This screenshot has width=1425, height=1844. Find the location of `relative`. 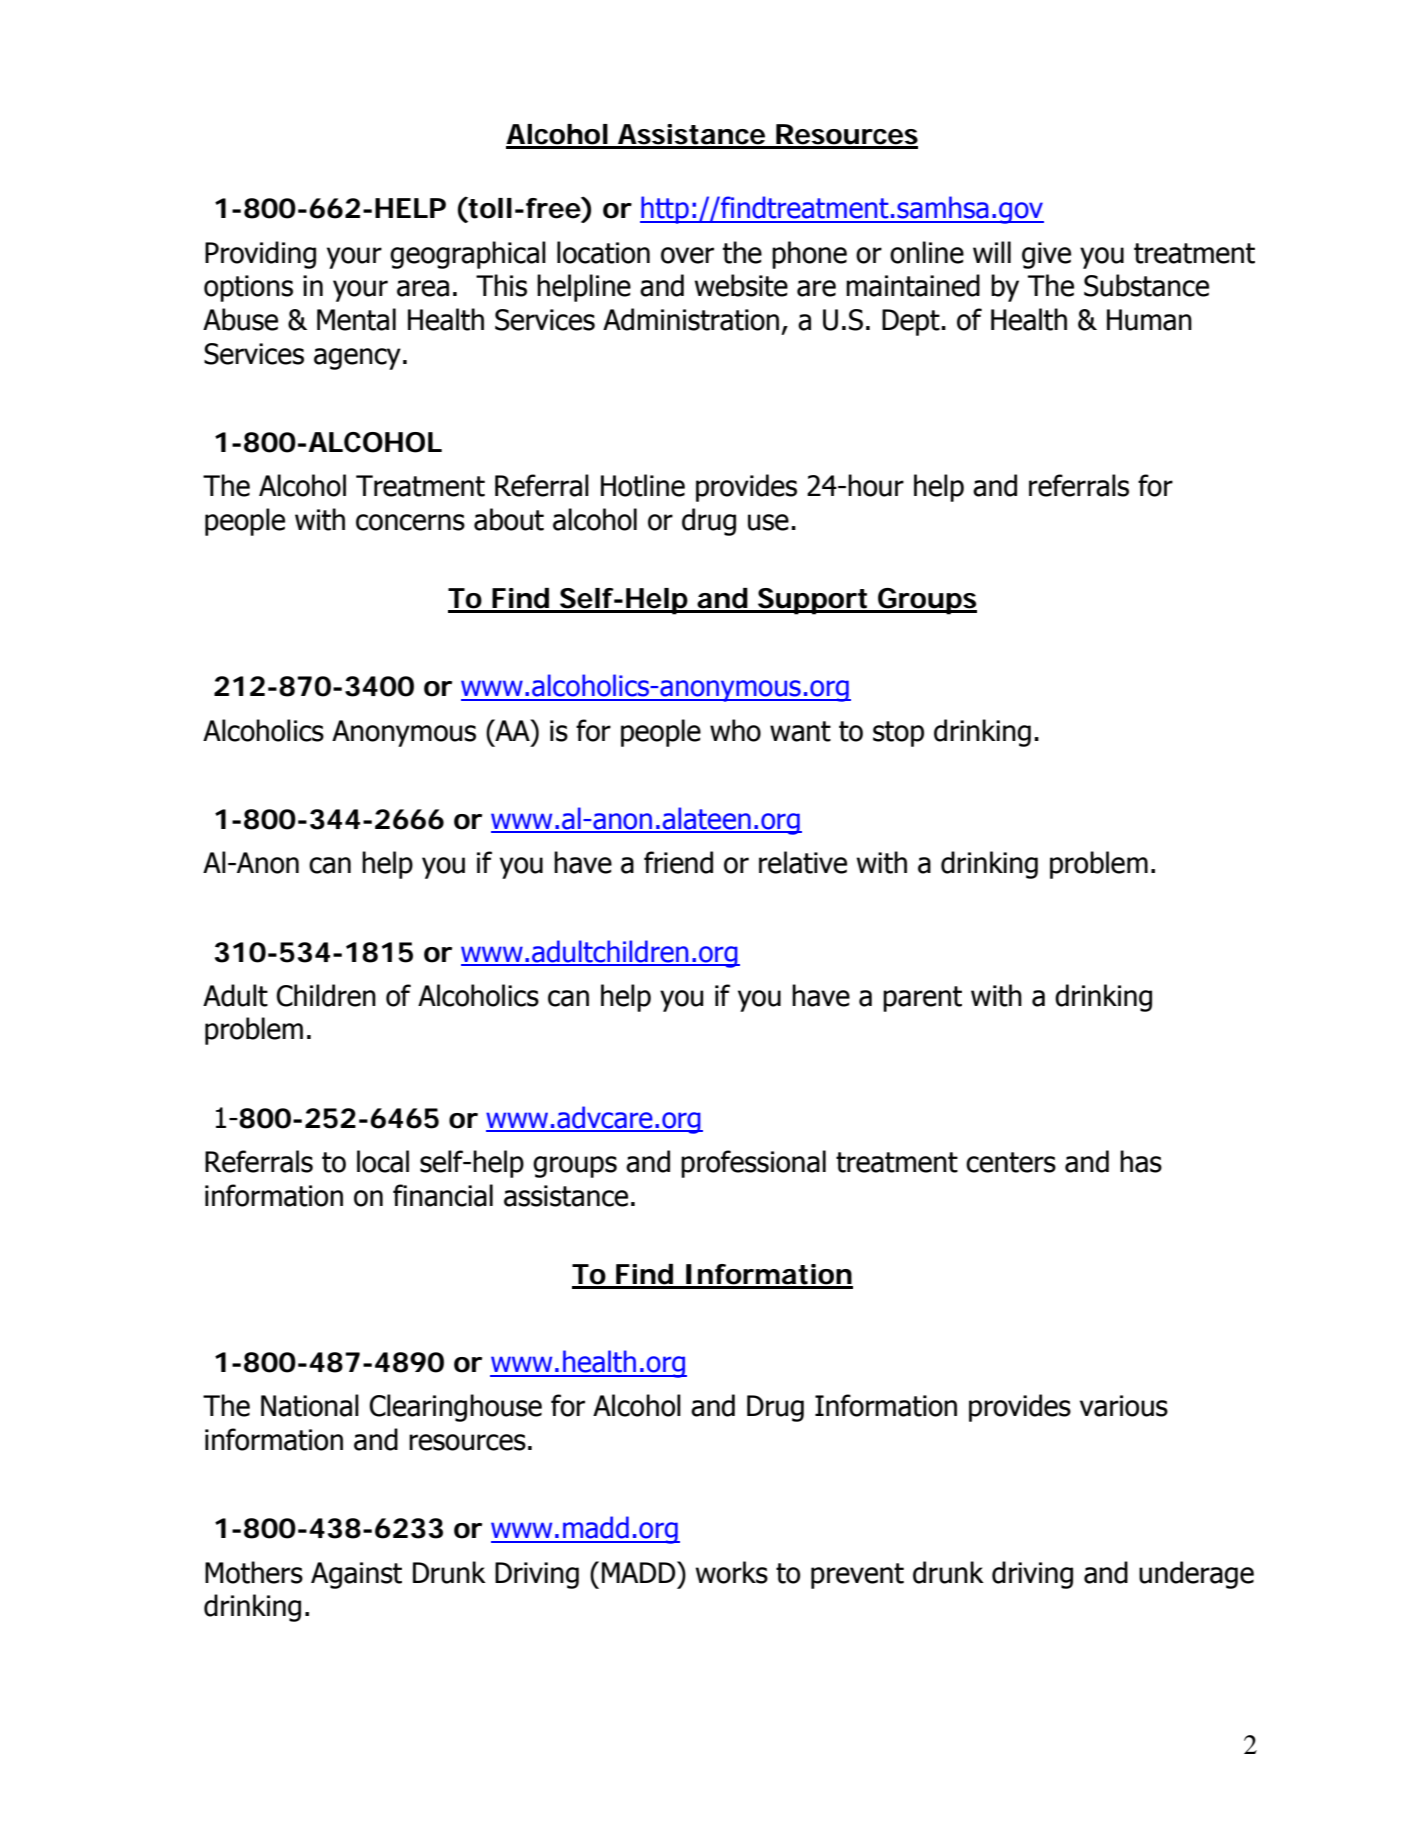

relative is located at coordinates (803, 862).
